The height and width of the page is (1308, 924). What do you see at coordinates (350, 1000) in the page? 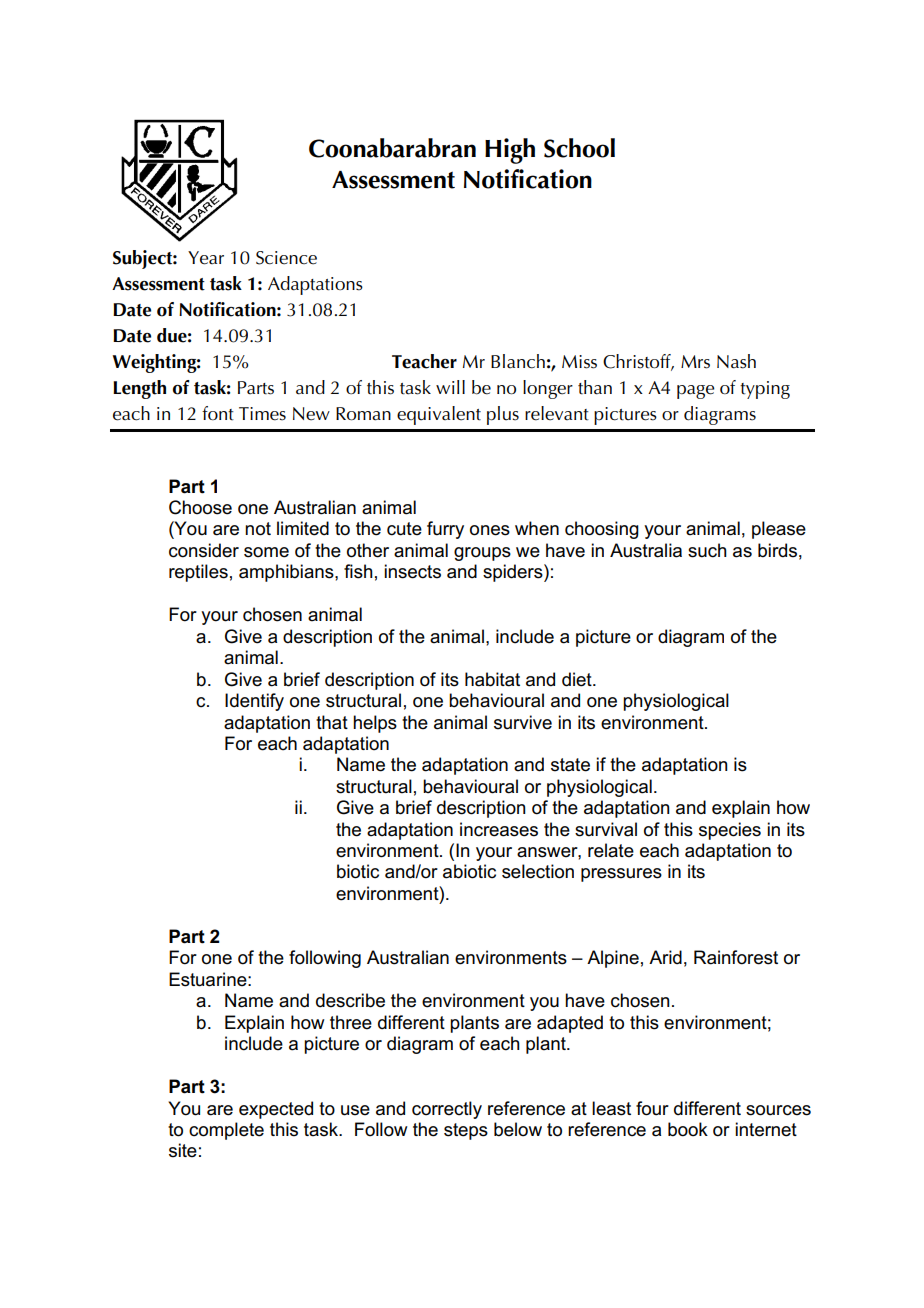
I see `describe` at bounding box center [350, 1000].
